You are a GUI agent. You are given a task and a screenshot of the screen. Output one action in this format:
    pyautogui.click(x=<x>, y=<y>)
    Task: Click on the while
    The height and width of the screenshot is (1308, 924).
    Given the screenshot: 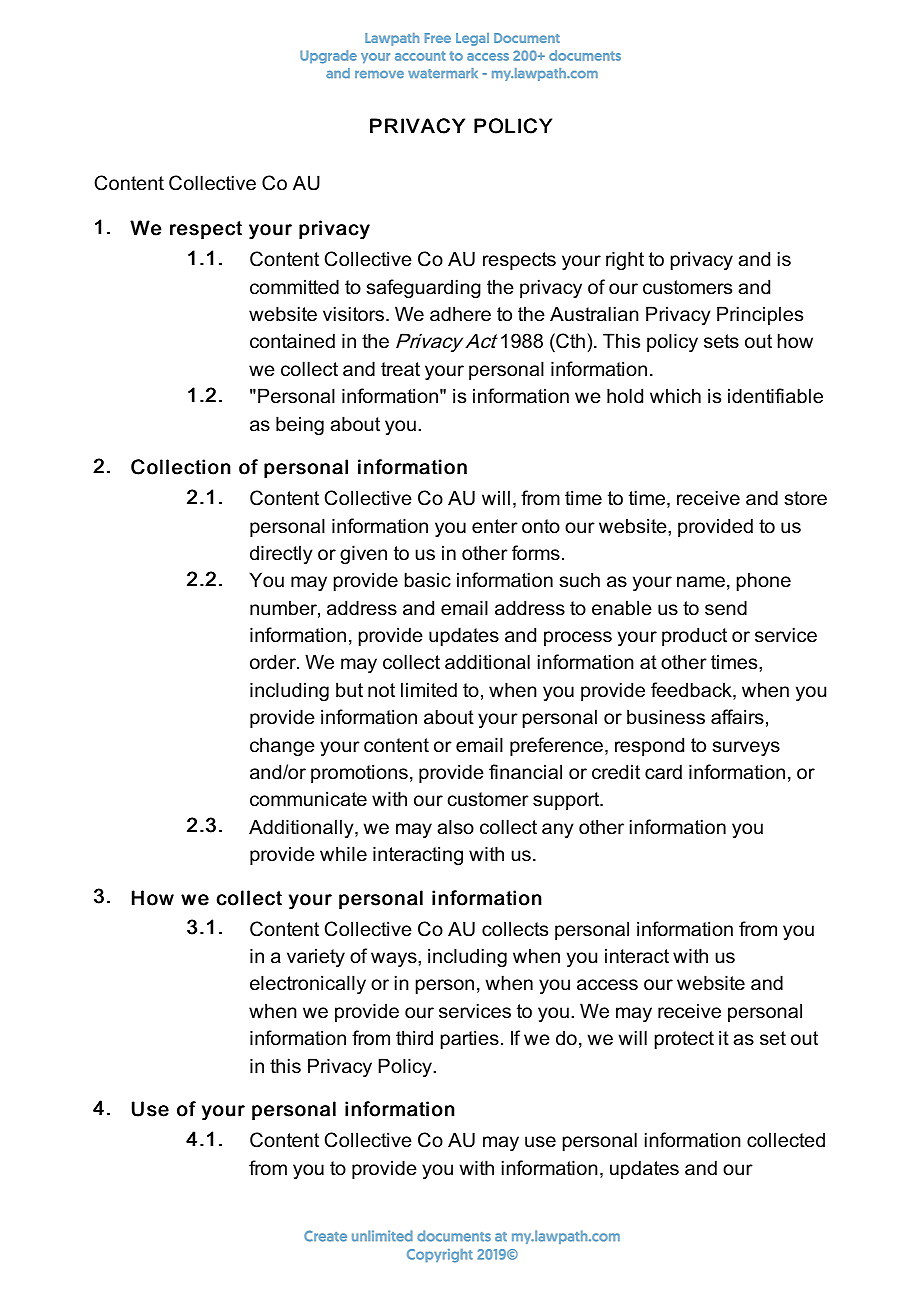 What is the action you would take?
    pyautogui.click(x=343, y=854)
